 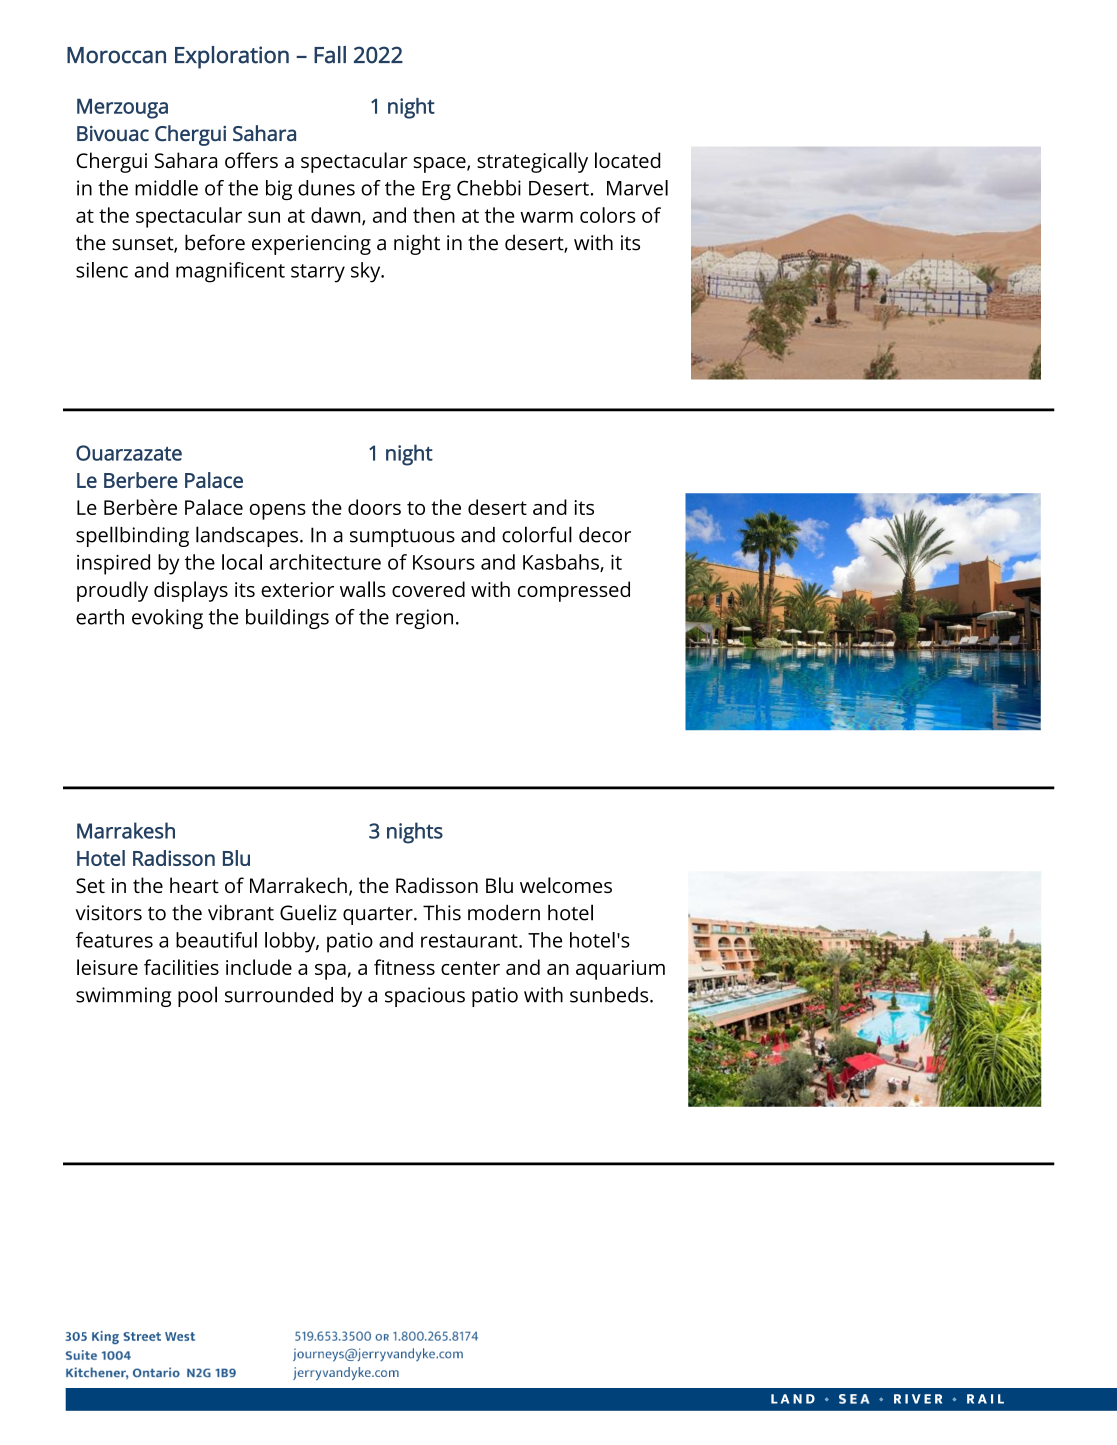 I want to click on warm, so click(x=546, y=217).
